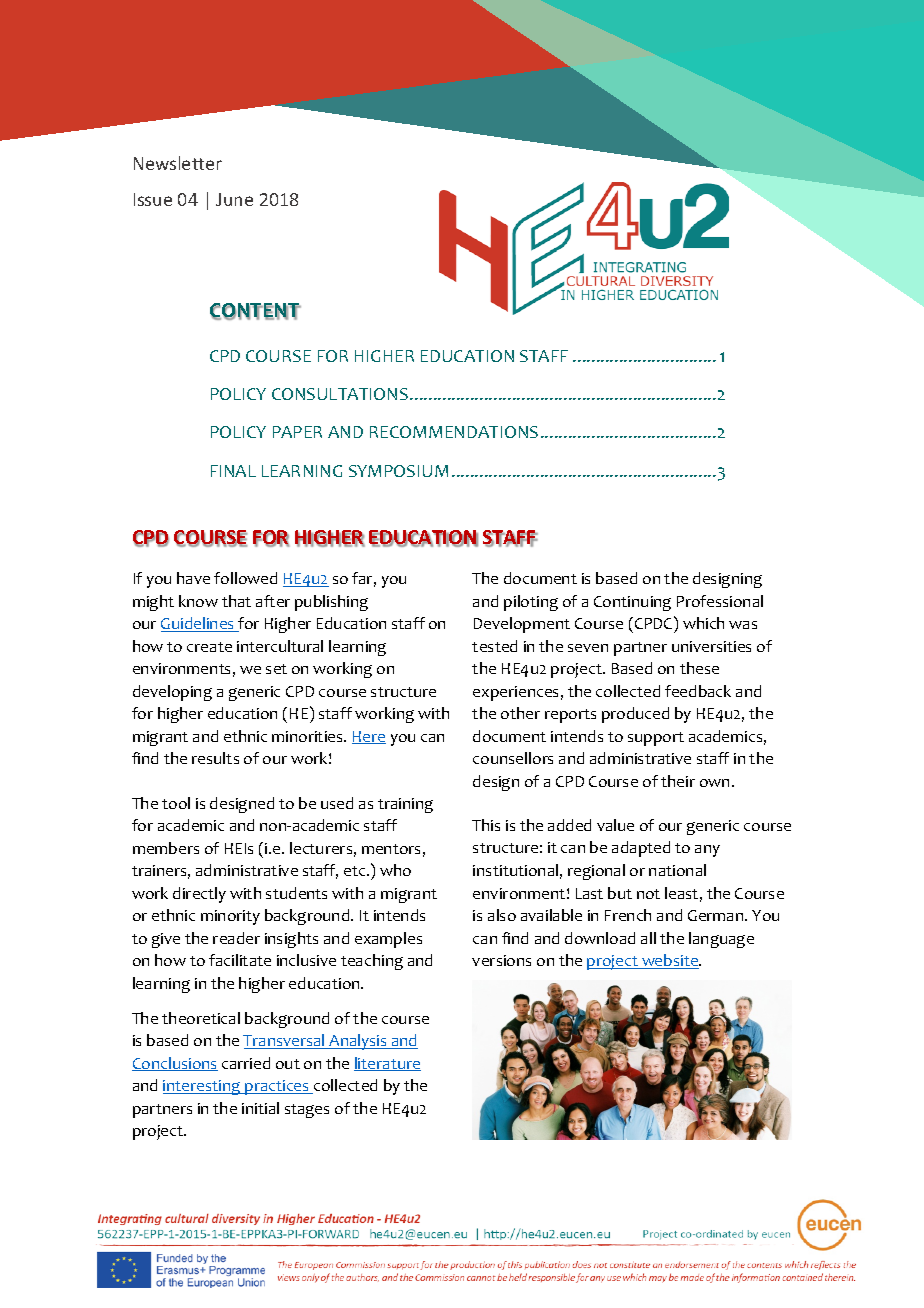  What do you see at coordinates (720, 601) in the image?
I see `Professional` at bounding box center [720, 601].
